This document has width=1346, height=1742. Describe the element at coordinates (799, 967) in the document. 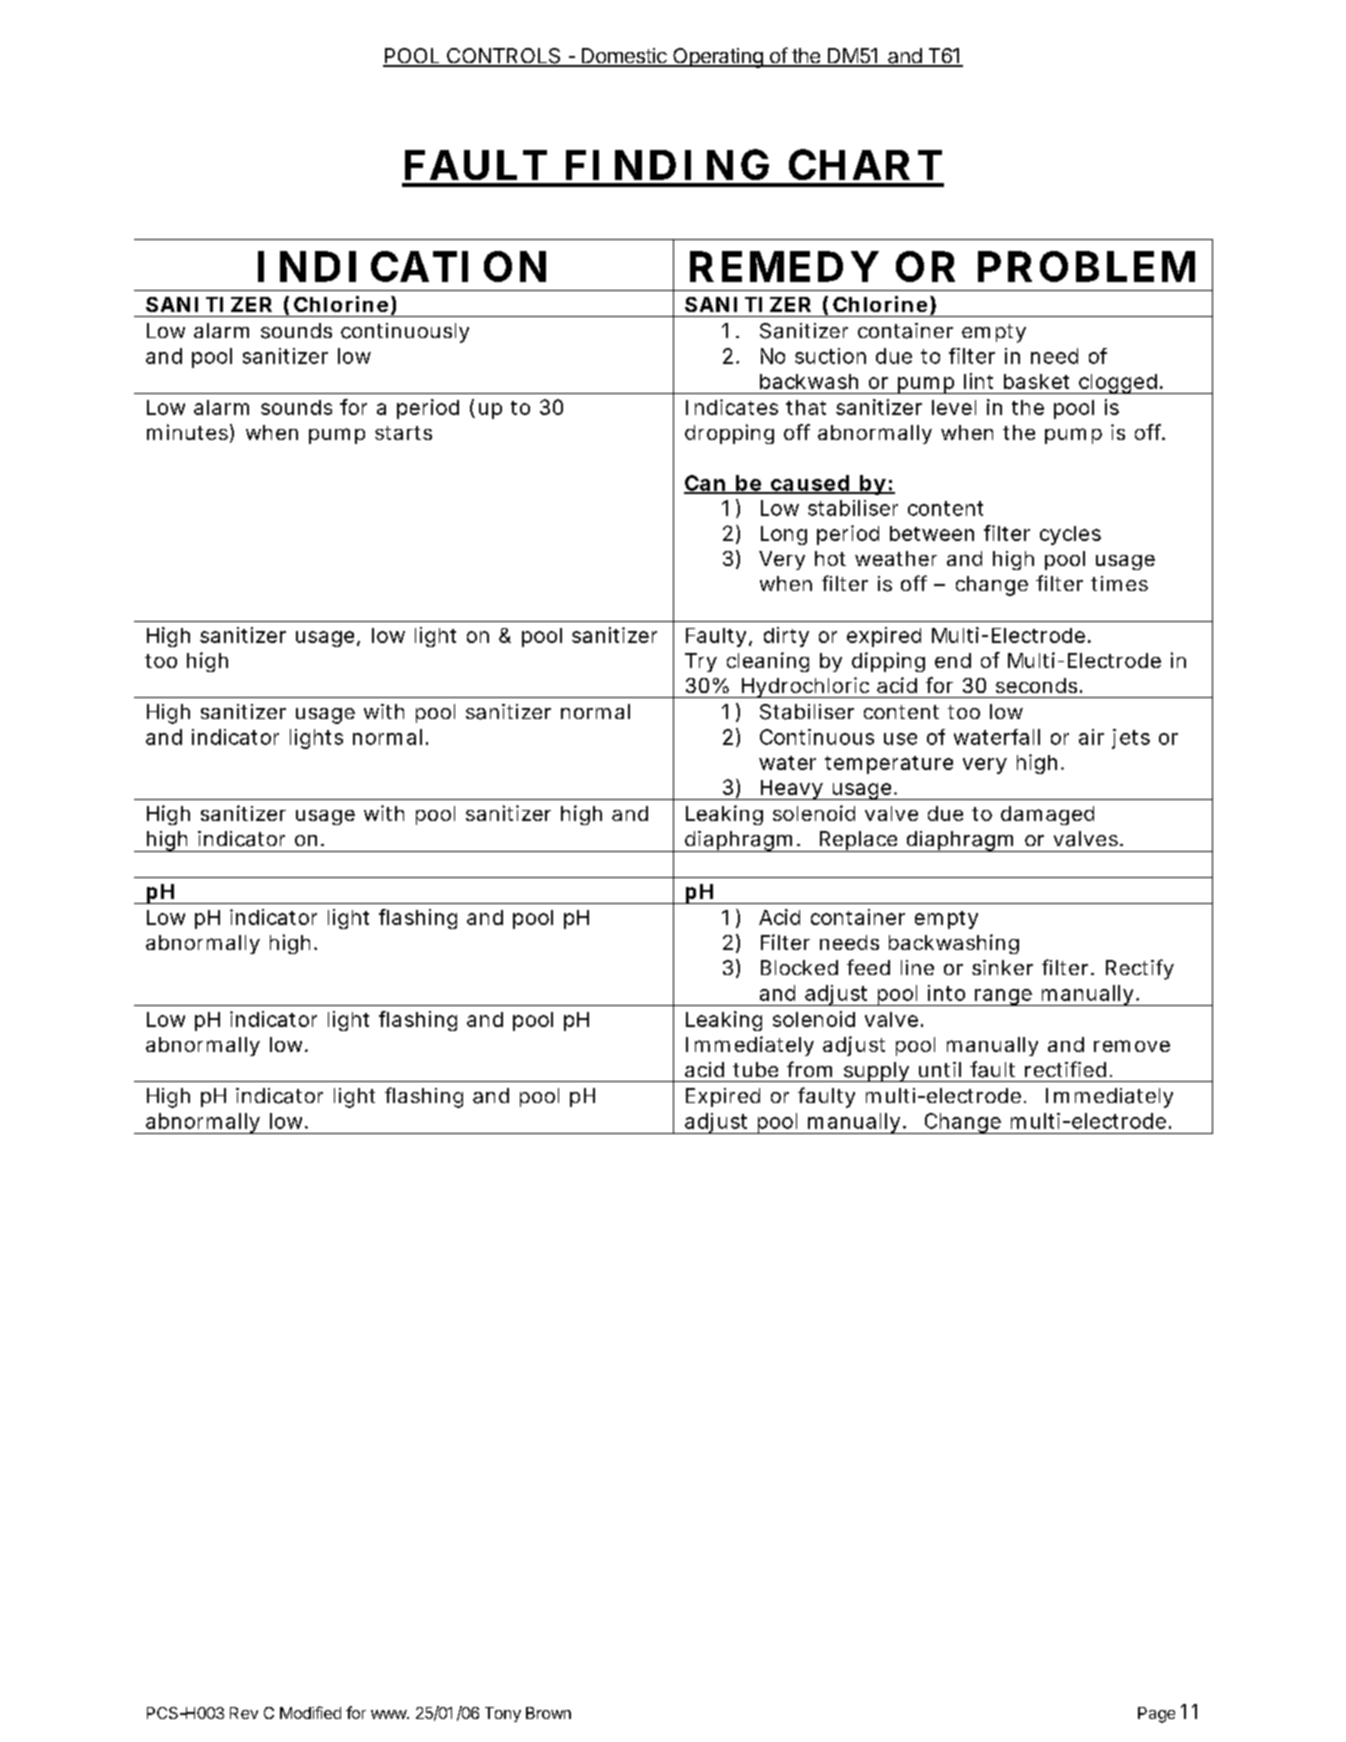

I see `Blocked` at that location.
